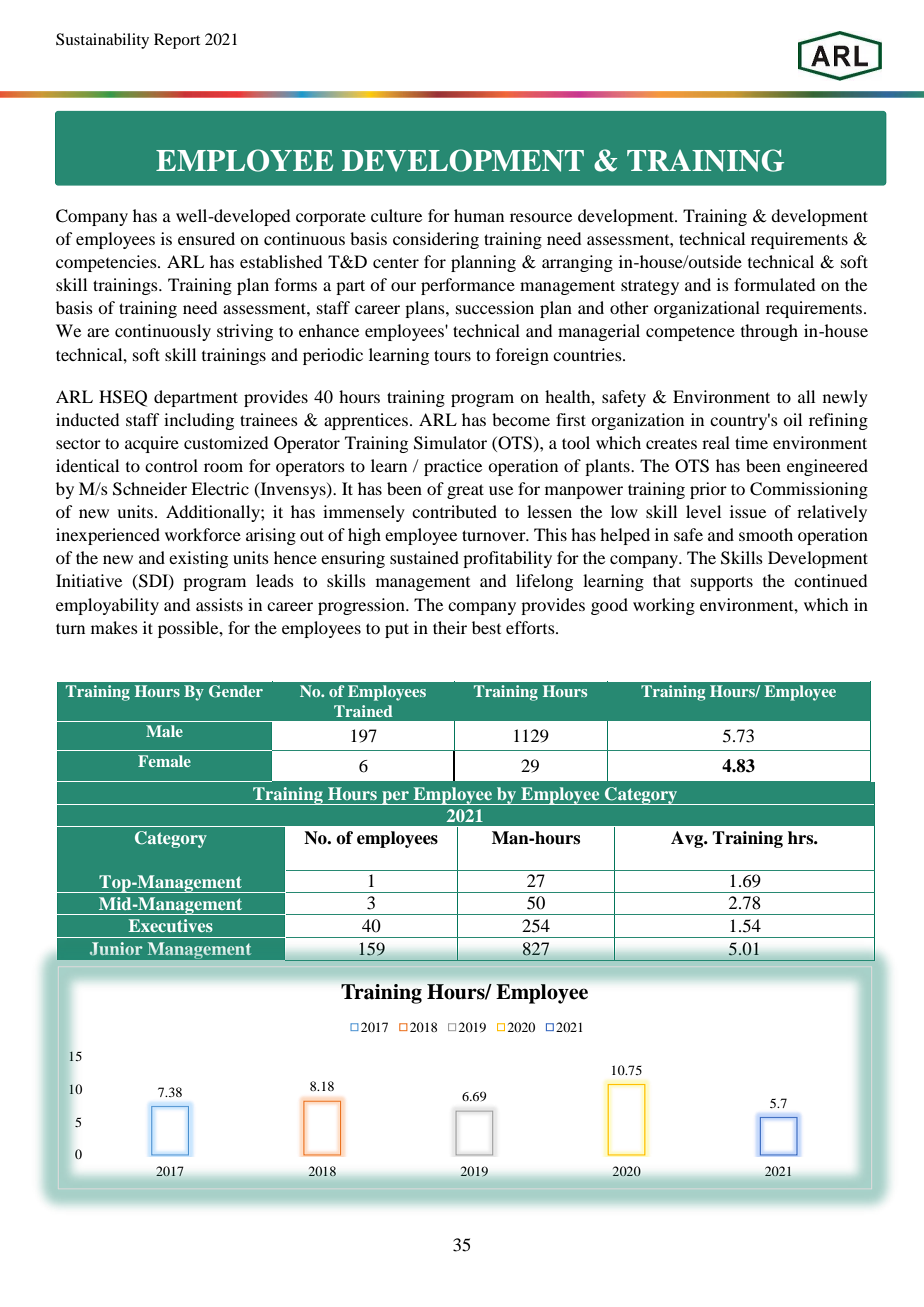 The height and width of the image is (1307, 924). What do you see at coordinates (171, 925) in the image?
I see `Executives` at bounding box center [171, 925].
